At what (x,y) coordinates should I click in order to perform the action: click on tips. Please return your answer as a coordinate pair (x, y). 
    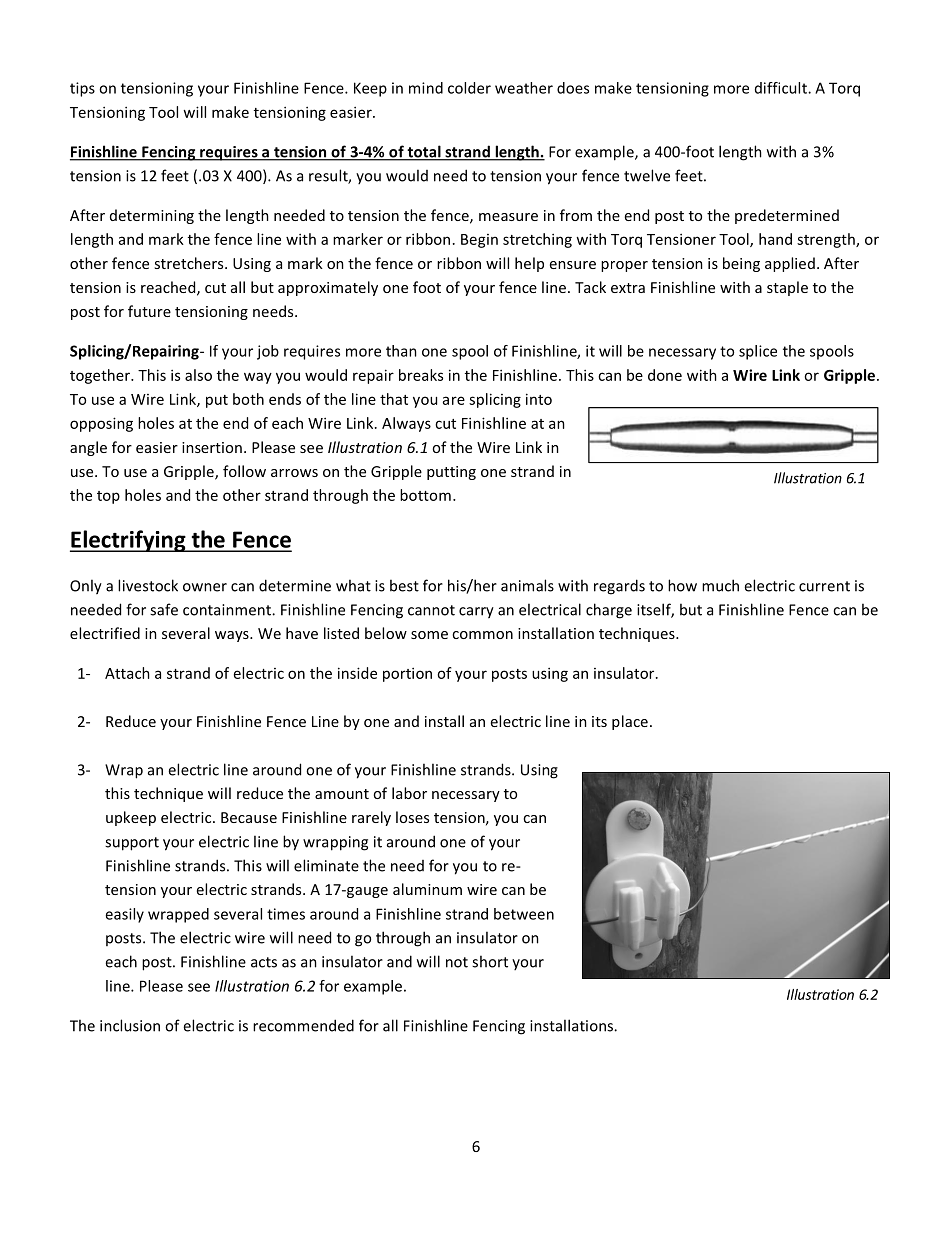
    Looking at the image, I should click on (82, 89).
